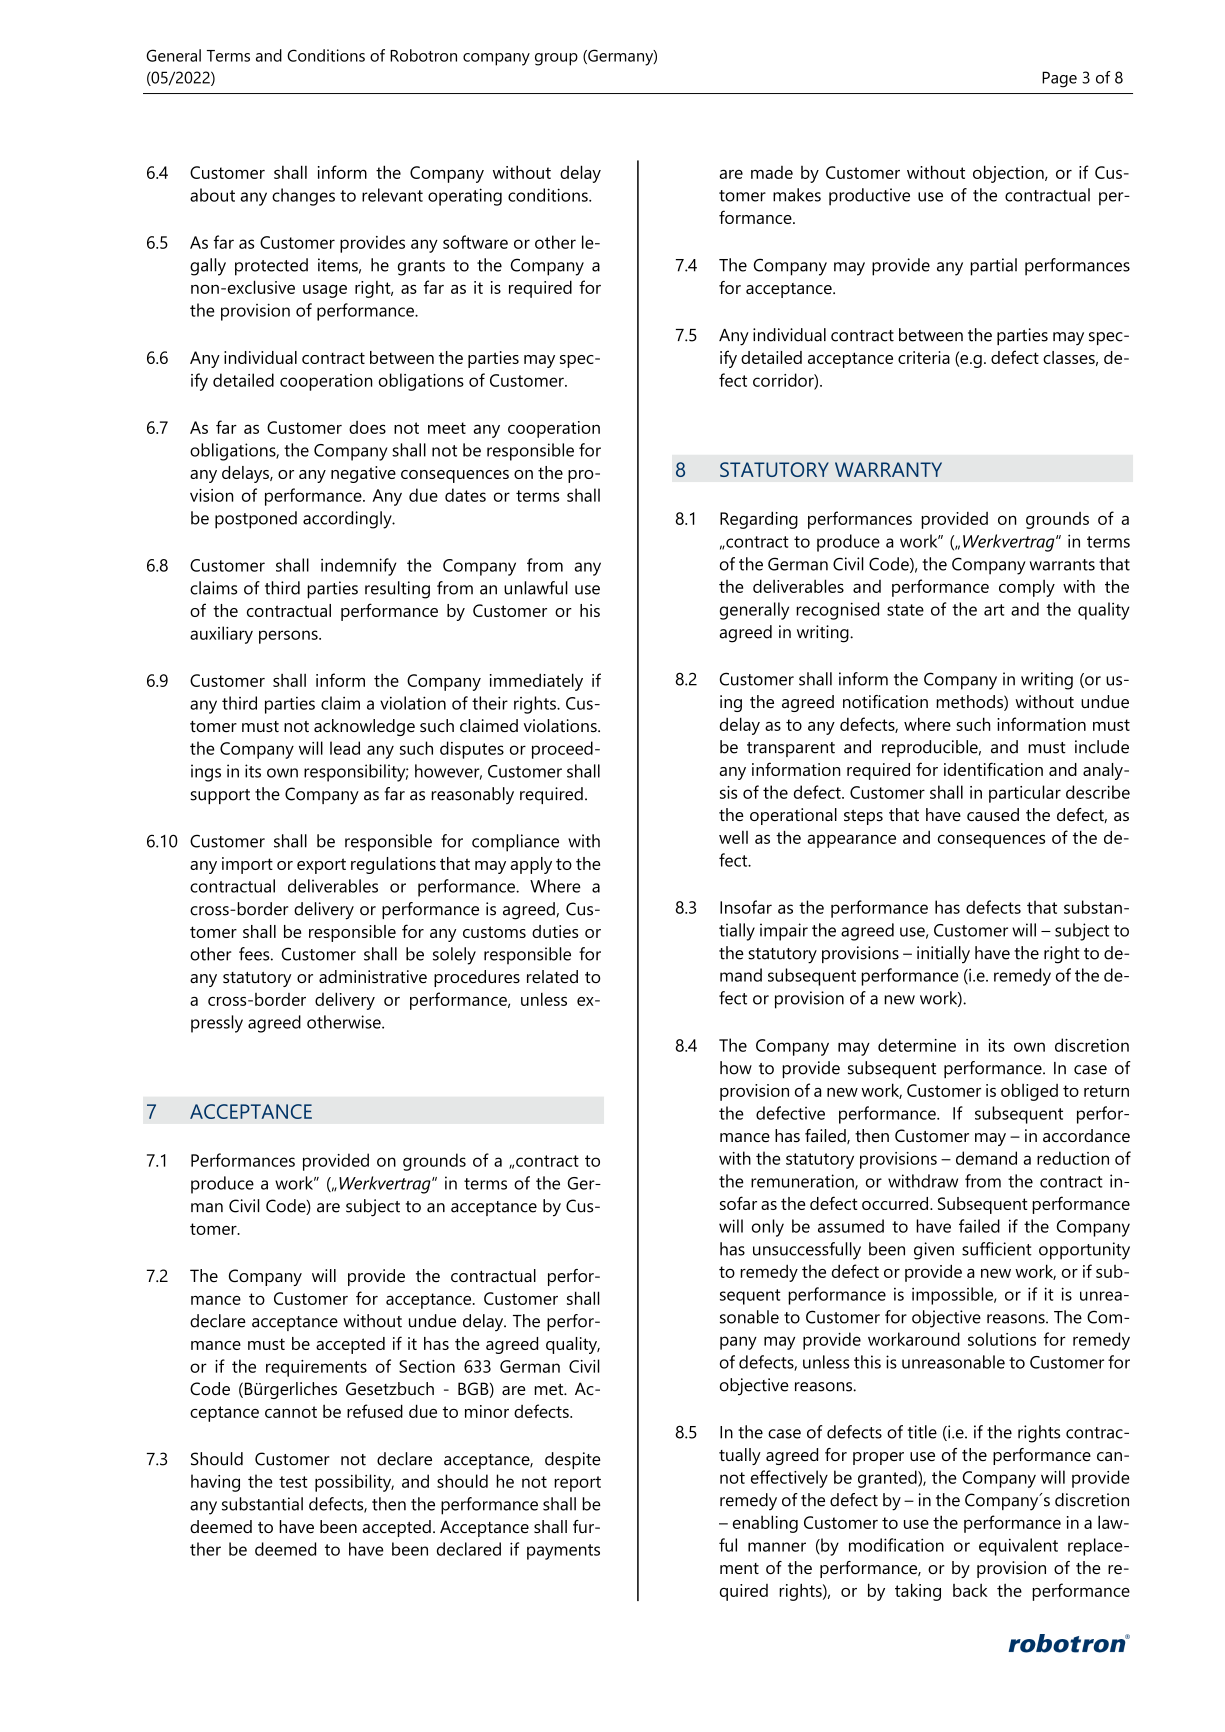 This document has height=1732, width=1225. Describe the element at coordinates (765, 1524) in the document. I see `enabling` at that location.
